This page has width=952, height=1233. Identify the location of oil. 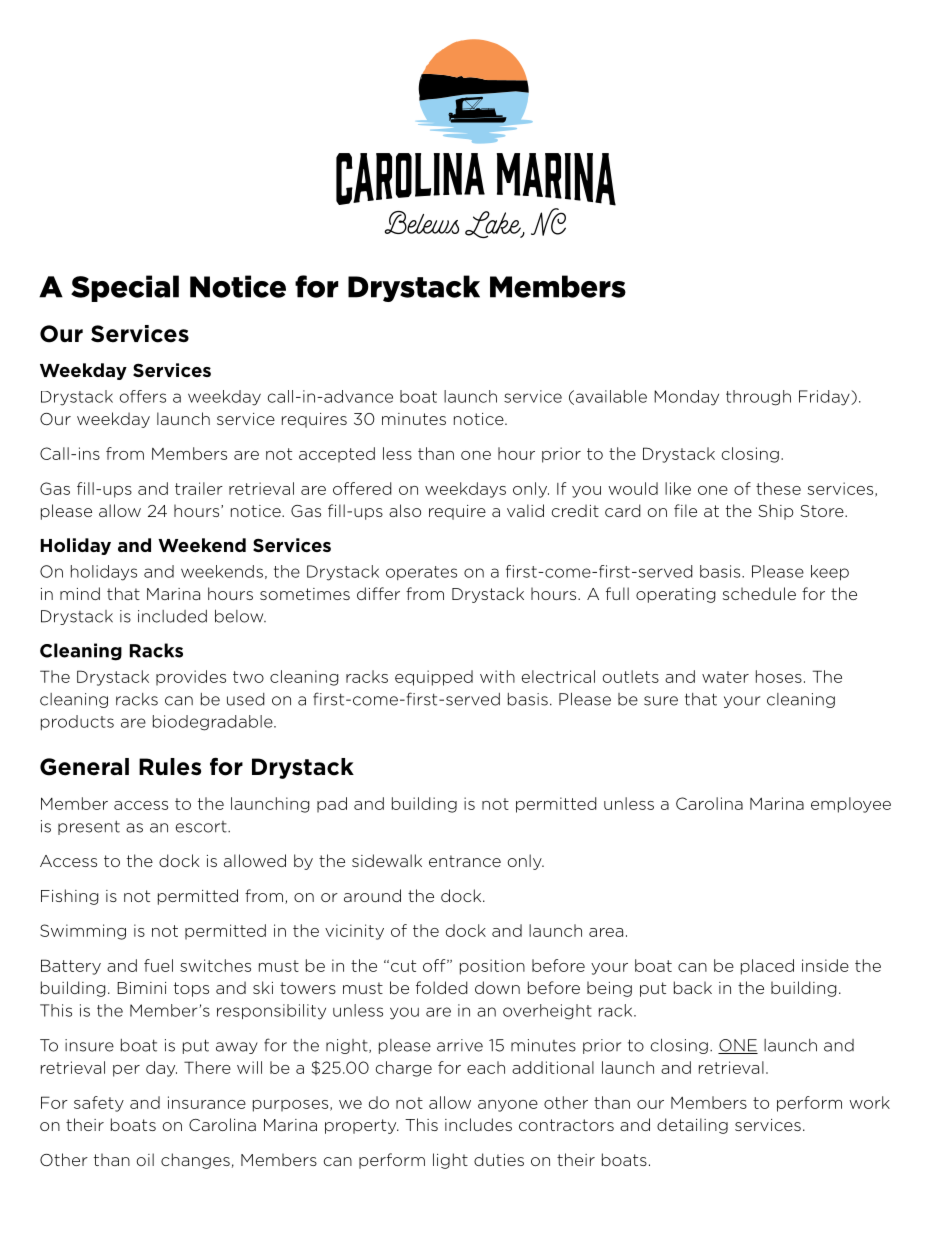
(145, 1159).
